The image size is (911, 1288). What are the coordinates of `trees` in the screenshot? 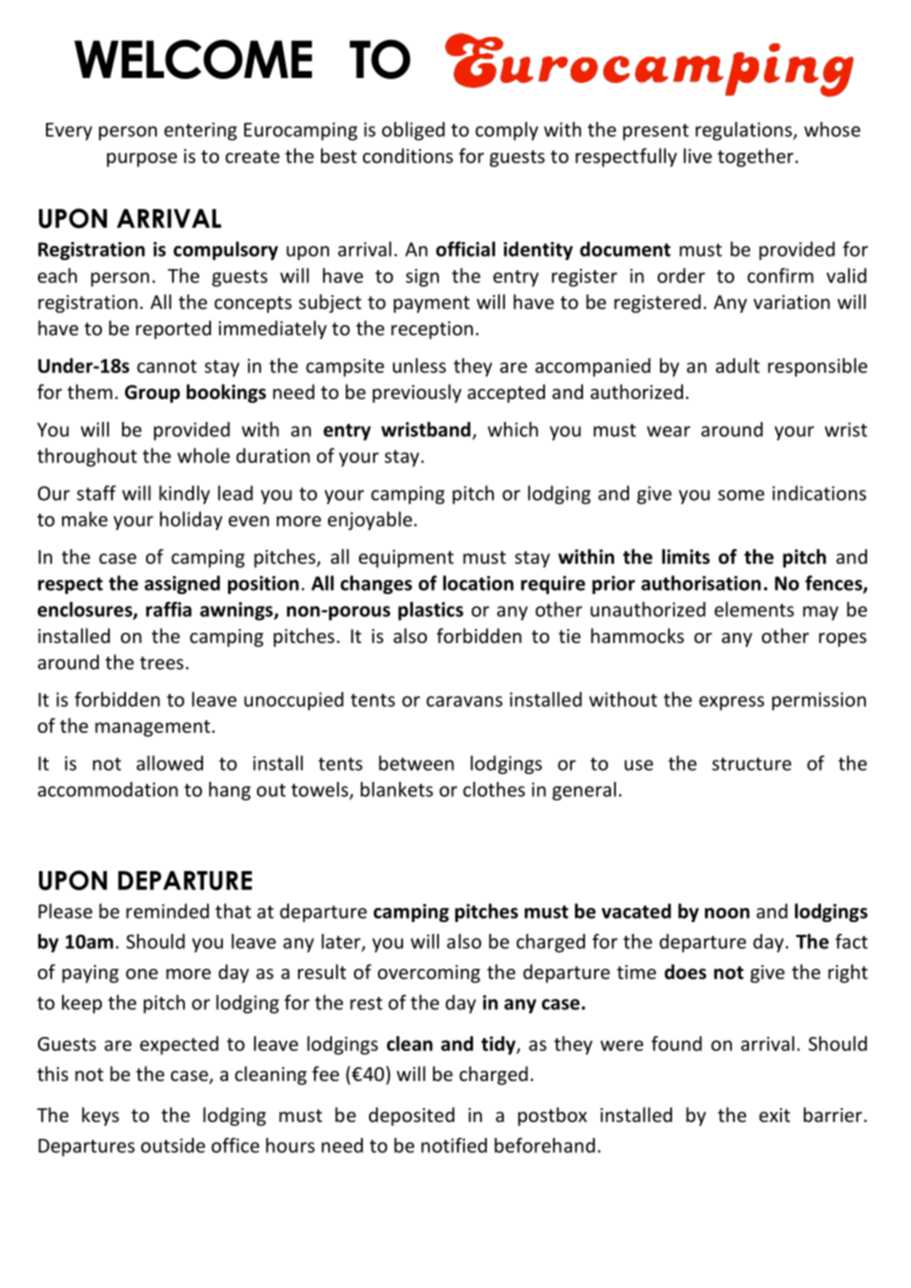 It's located at (162, 663).
